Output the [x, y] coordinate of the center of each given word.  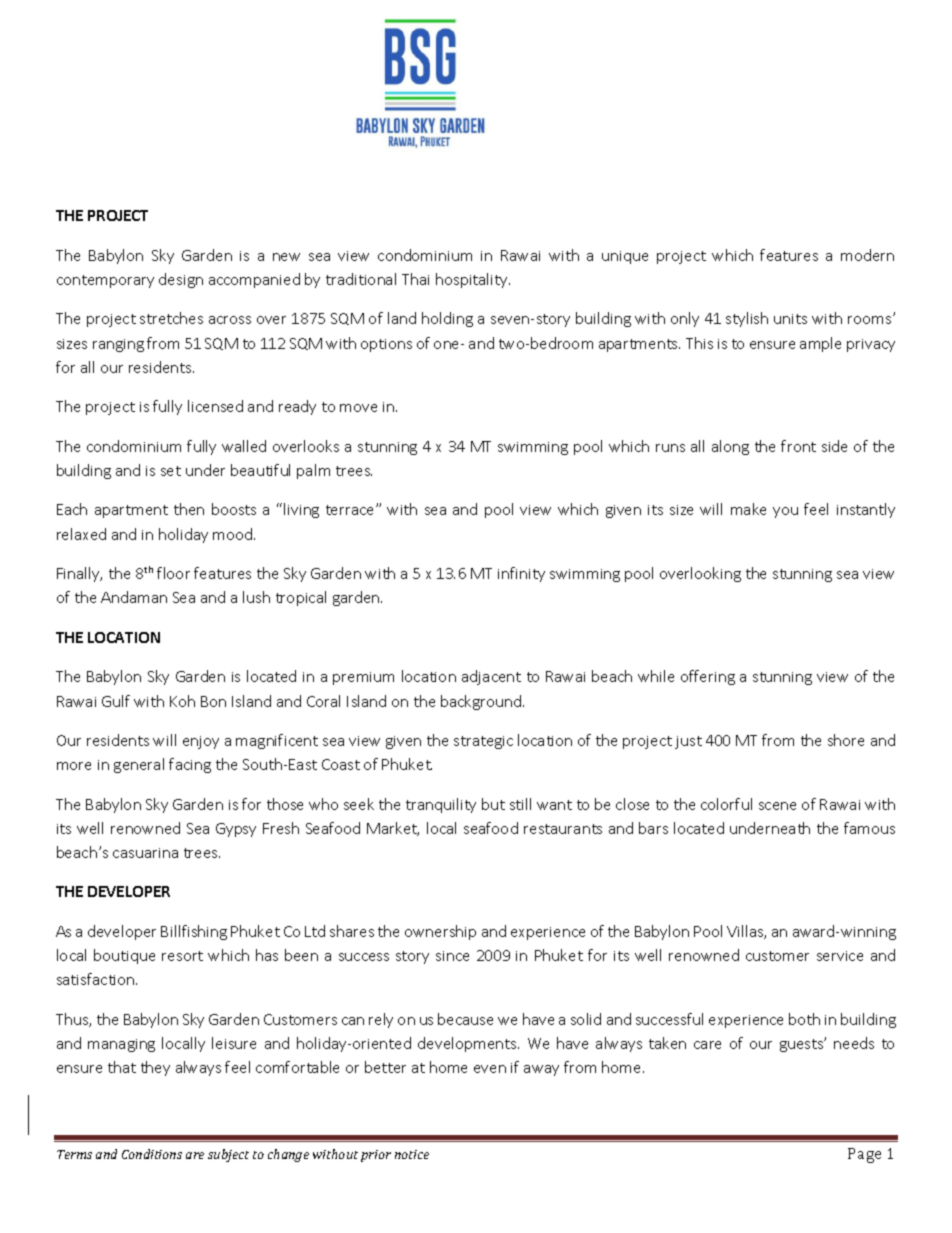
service [840, 956]
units [790, 319]
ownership [440, 932]
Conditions [152, 1154]
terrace [351, 510]
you [785, 512]
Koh [182, 701]
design [181, 280]
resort [182, 956]
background [482, 702]
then [189, 509]
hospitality [473, 280]
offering [708, 677]
